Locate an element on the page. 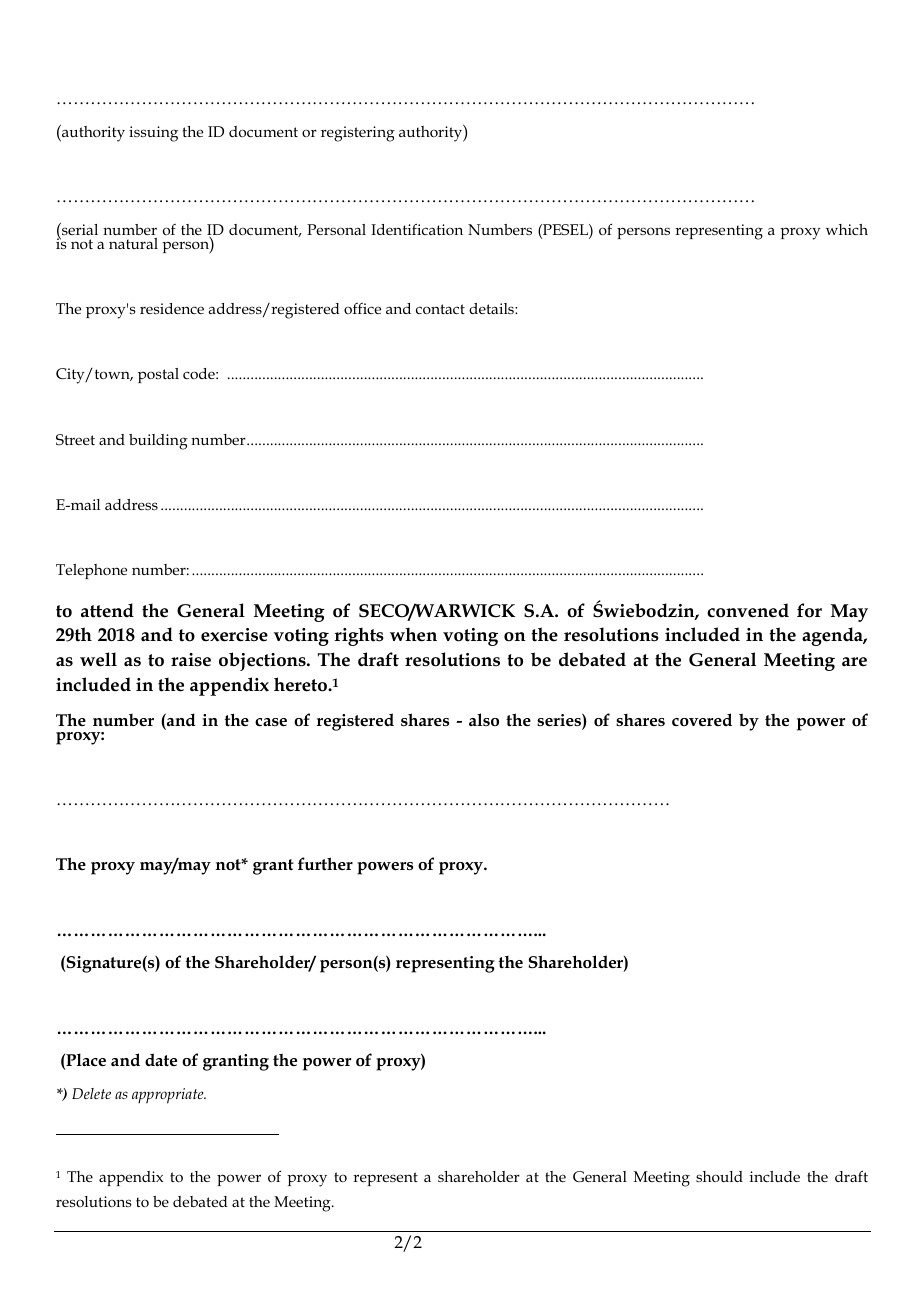  for is located at coordinates (809, 610).
